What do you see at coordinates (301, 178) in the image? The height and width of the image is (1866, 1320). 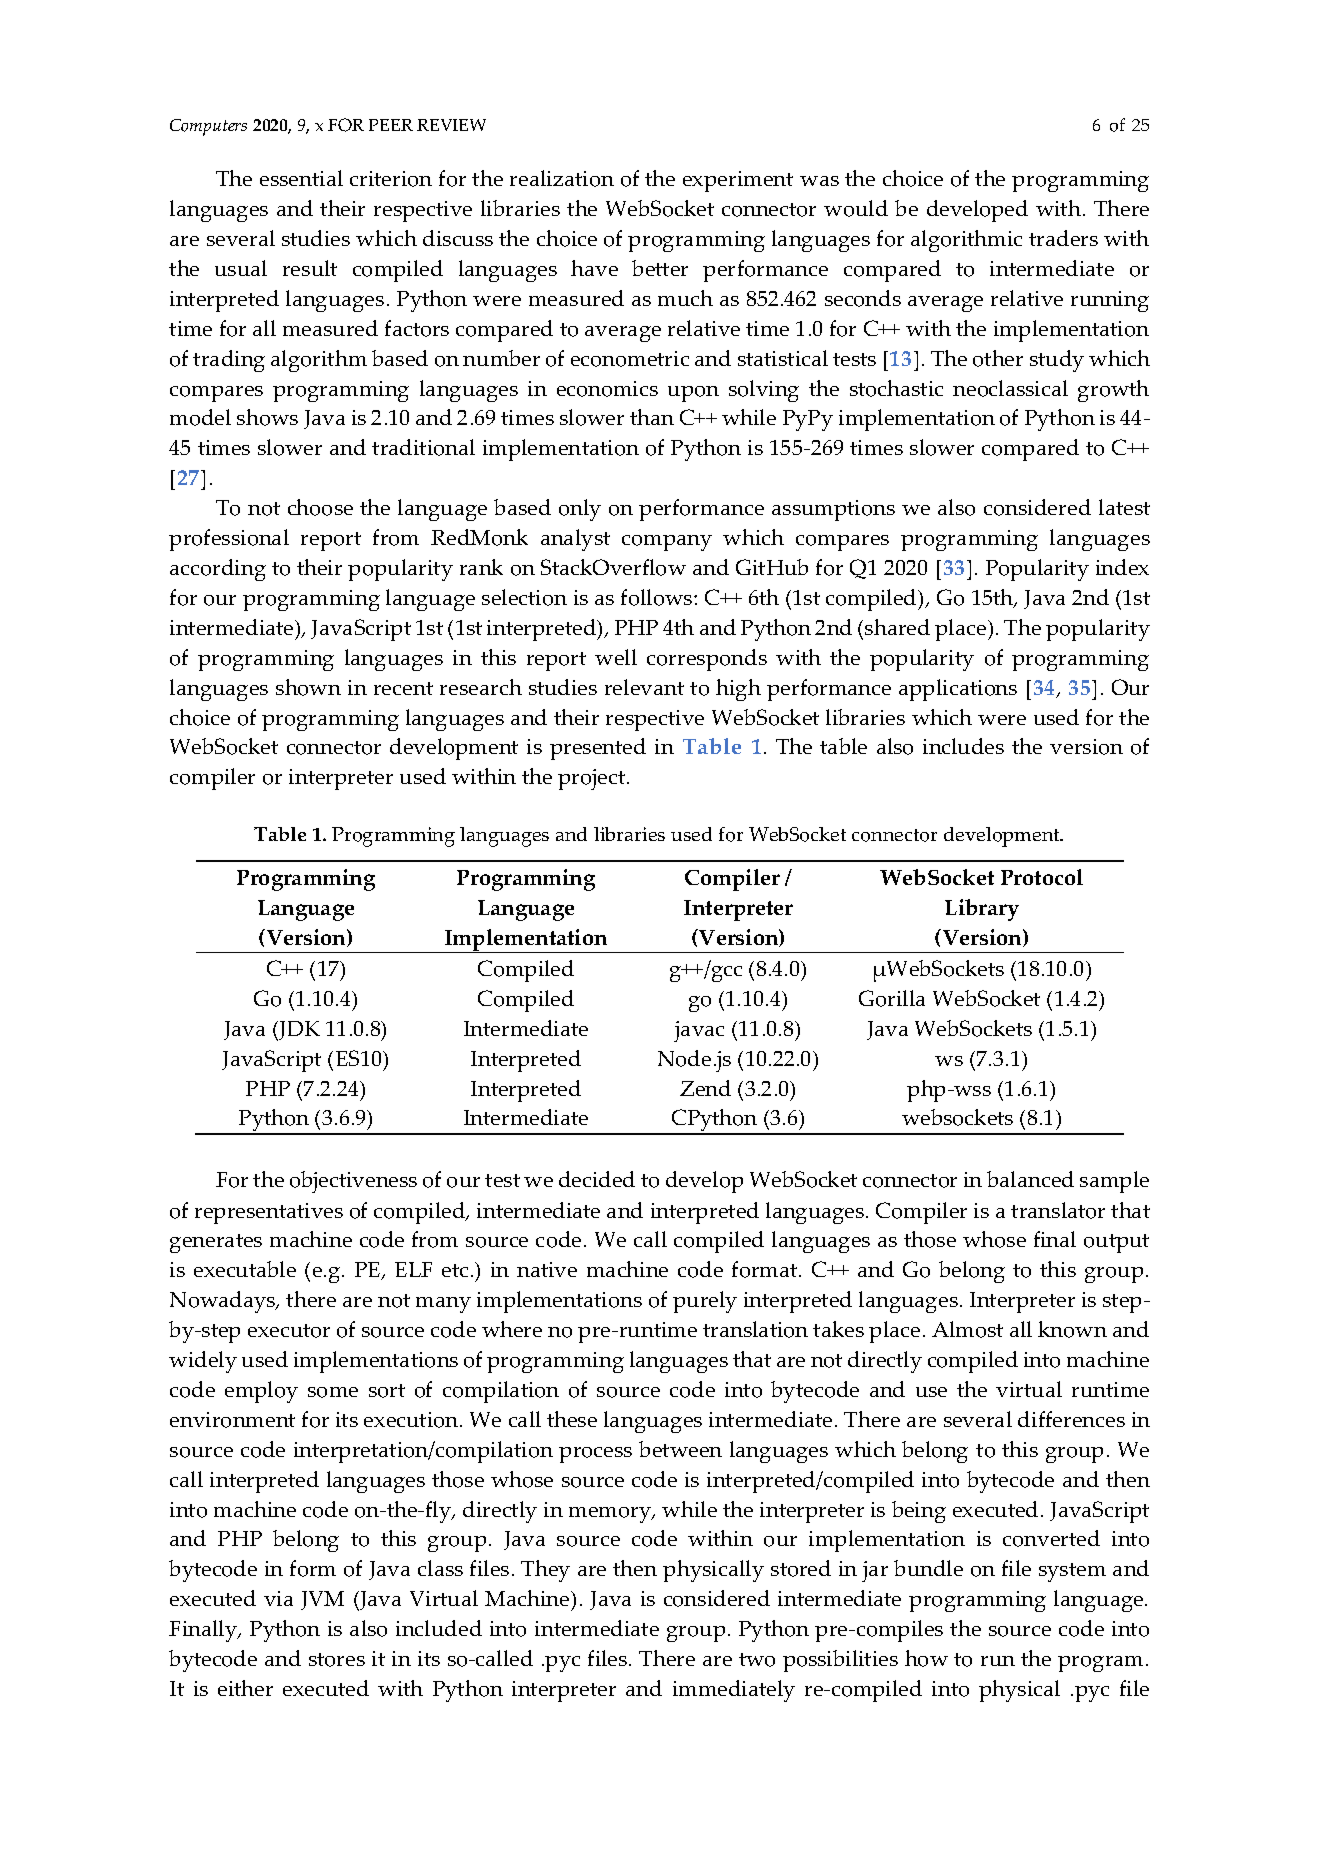 I see `essential` at bounding box center [301, 178].
